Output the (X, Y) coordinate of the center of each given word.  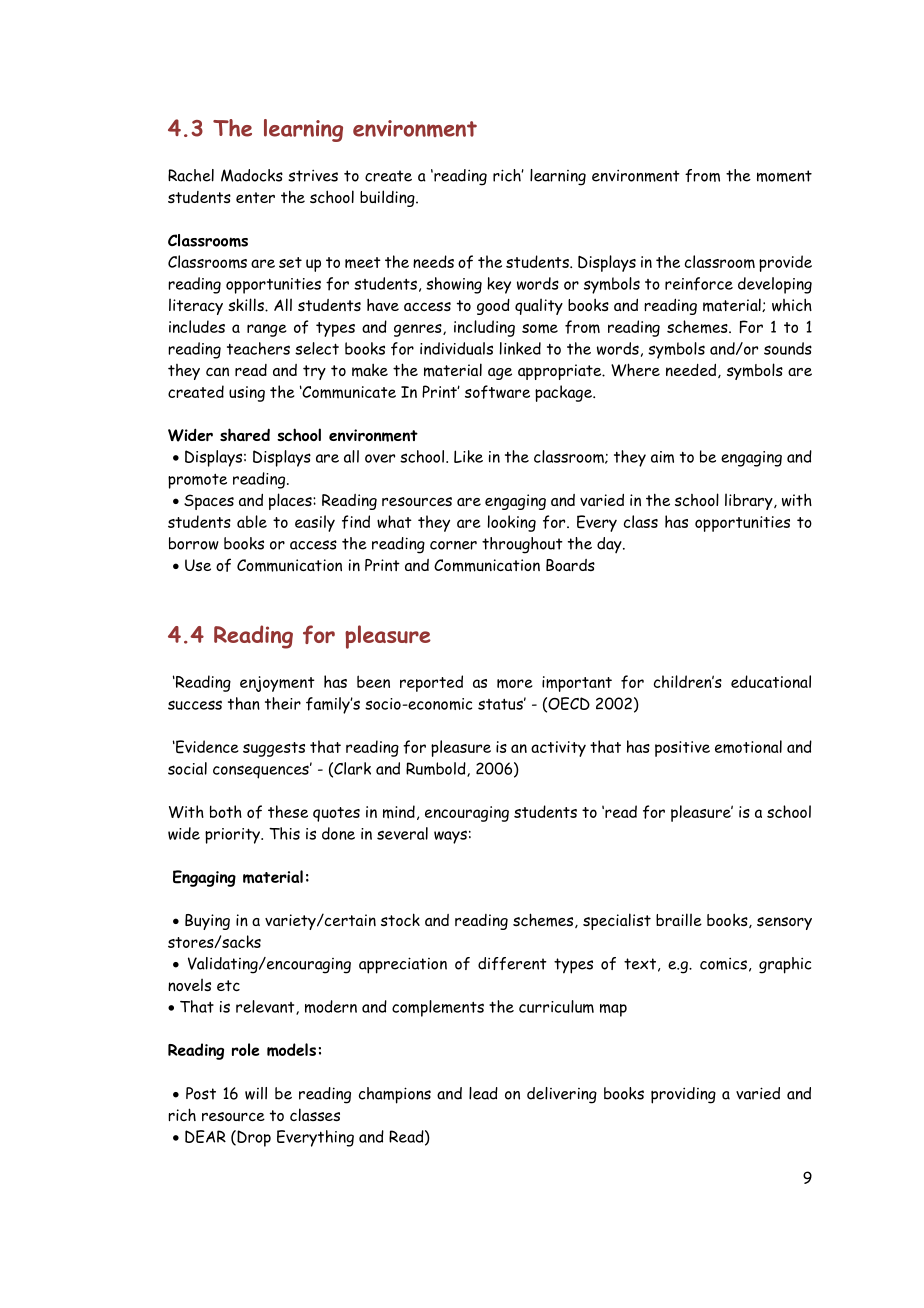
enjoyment (277, 684)
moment (784, 176)
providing (683, 1095)
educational (771, 681)
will (256, 1093)
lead (483, 1093)
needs (433, 261)
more (515, 684)
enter (255, 197)
